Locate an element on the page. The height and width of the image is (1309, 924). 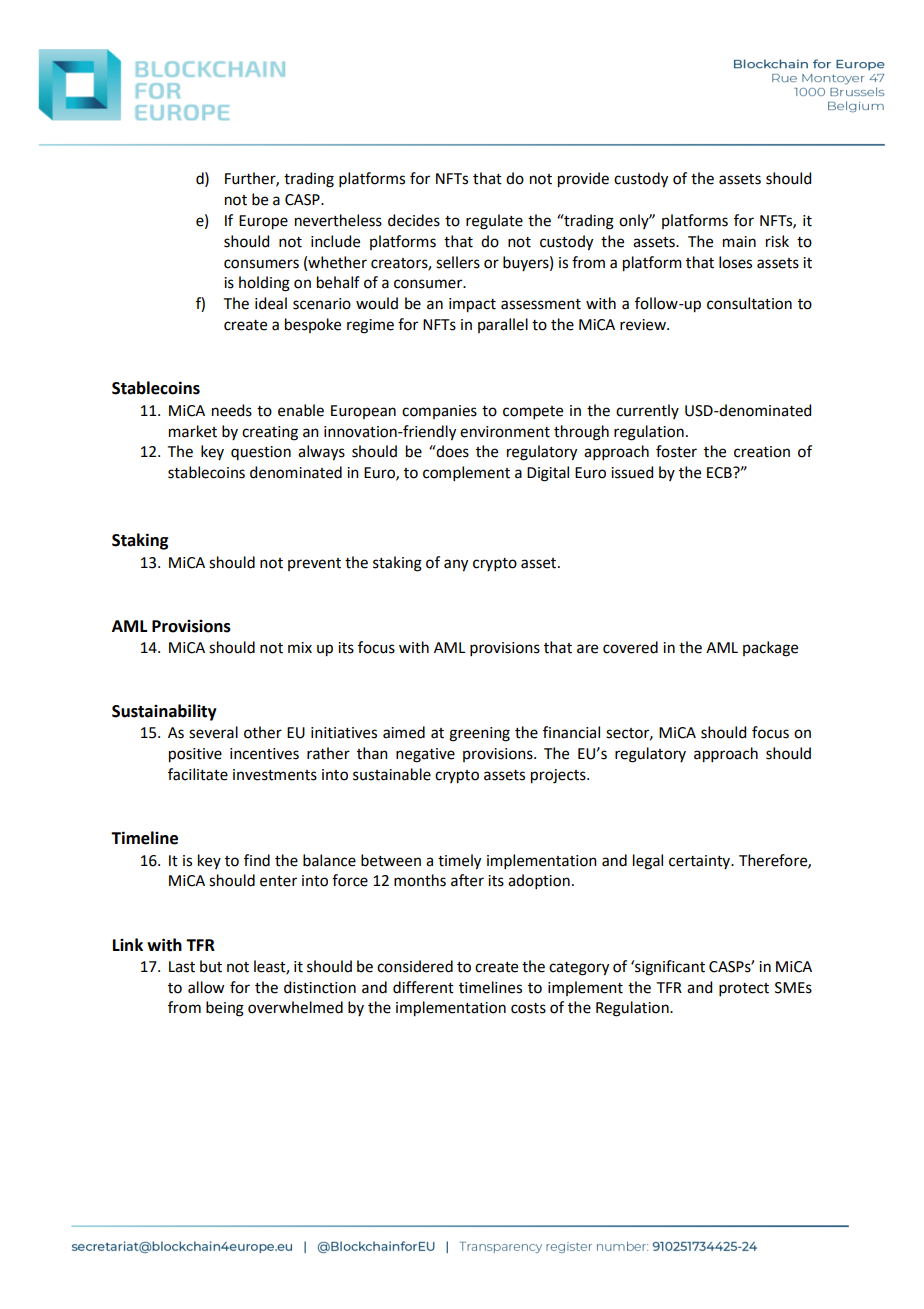
covered is located at coordinates (630, 647).
